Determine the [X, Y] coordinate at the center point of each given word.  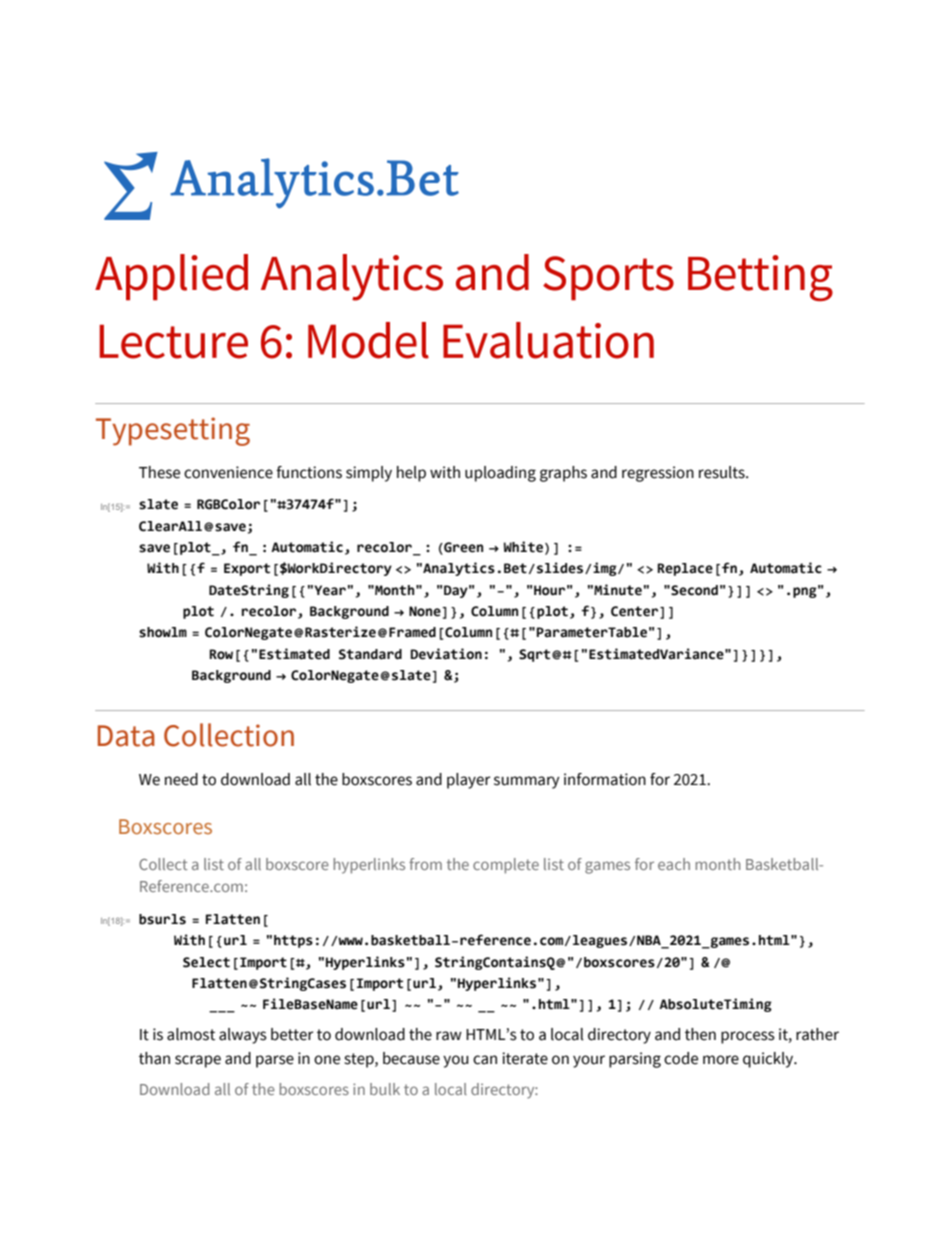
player [468, 781]
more [721, 1060]
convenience [228, 472]
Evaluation [548, 340]
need [181, 779]
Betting [760, 278]
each [674, 864]
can [485, 1060]
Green [462, 548]
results [723, 472]
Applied [171, 277]
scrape [198, 1061]
